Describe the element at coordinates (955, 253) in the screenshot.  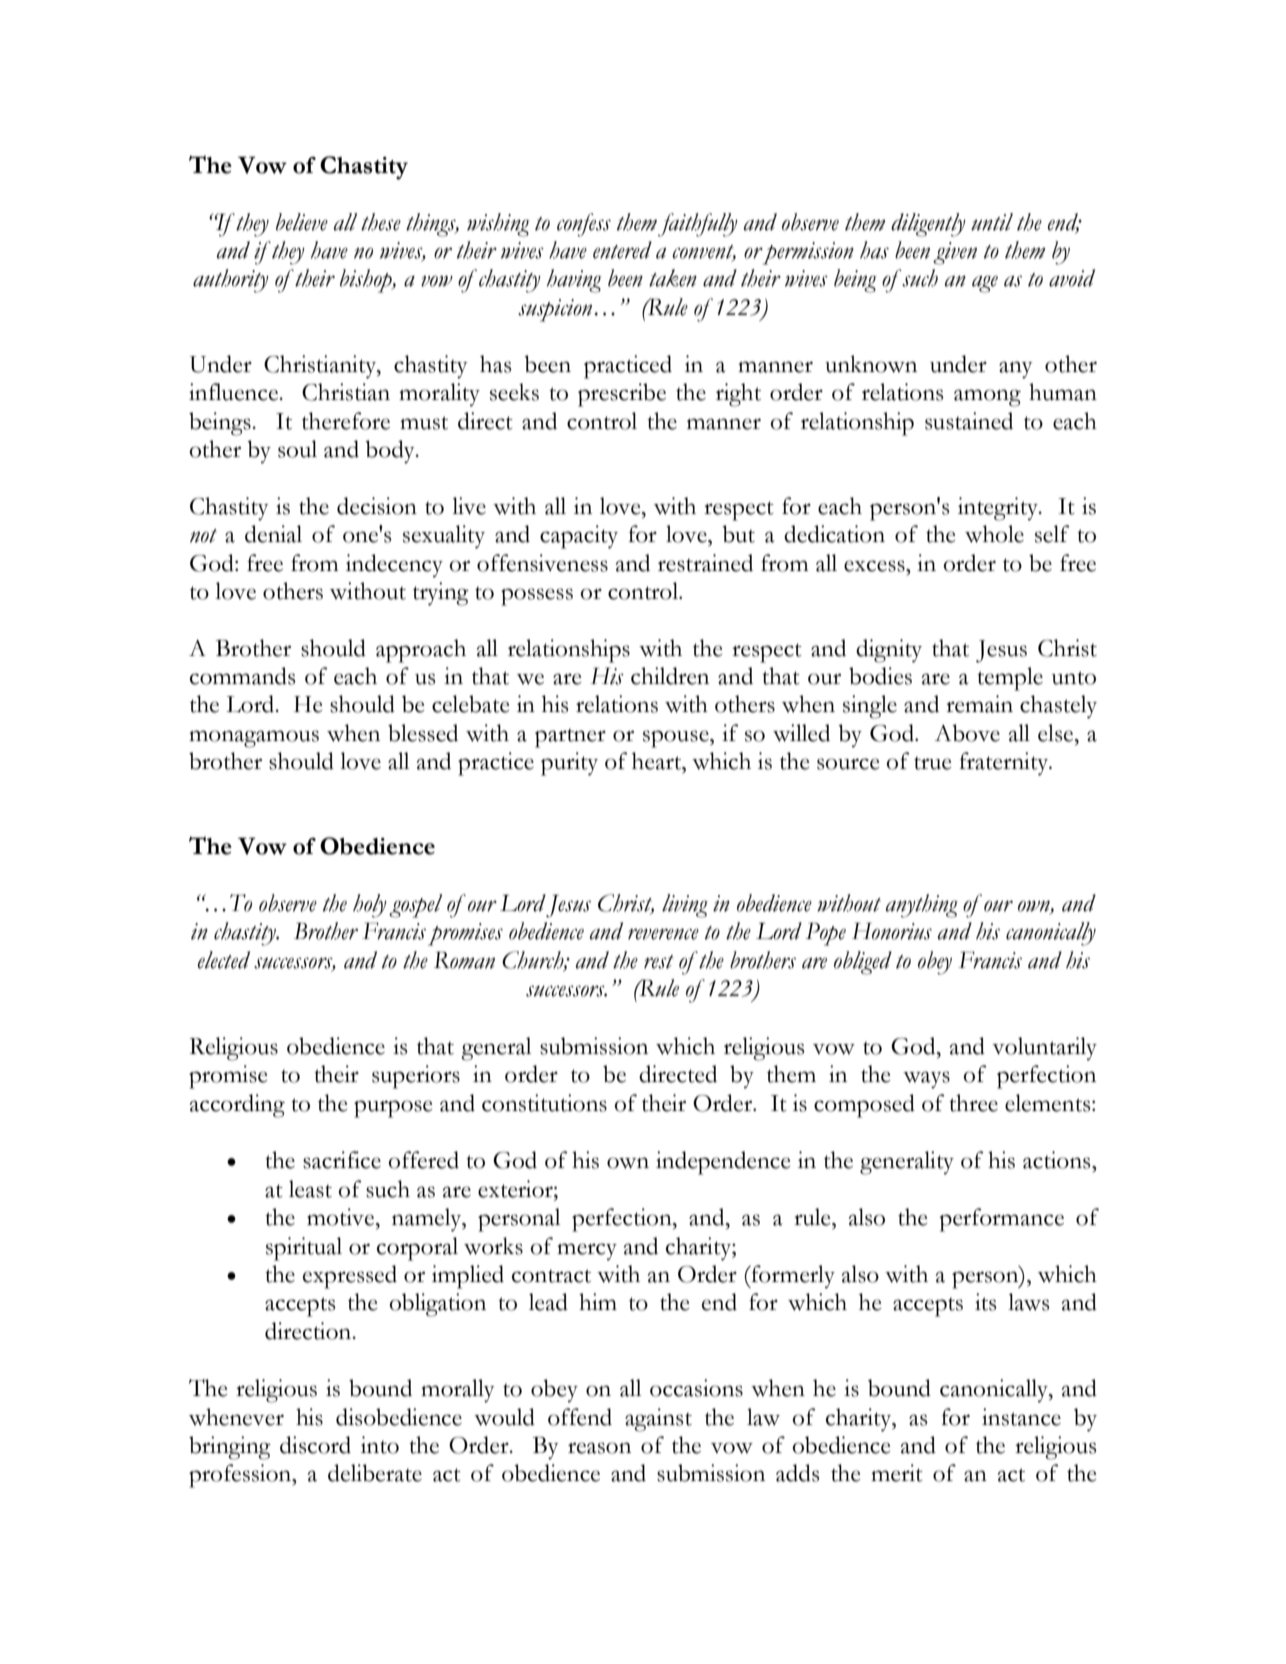
I see `given` at that location.
